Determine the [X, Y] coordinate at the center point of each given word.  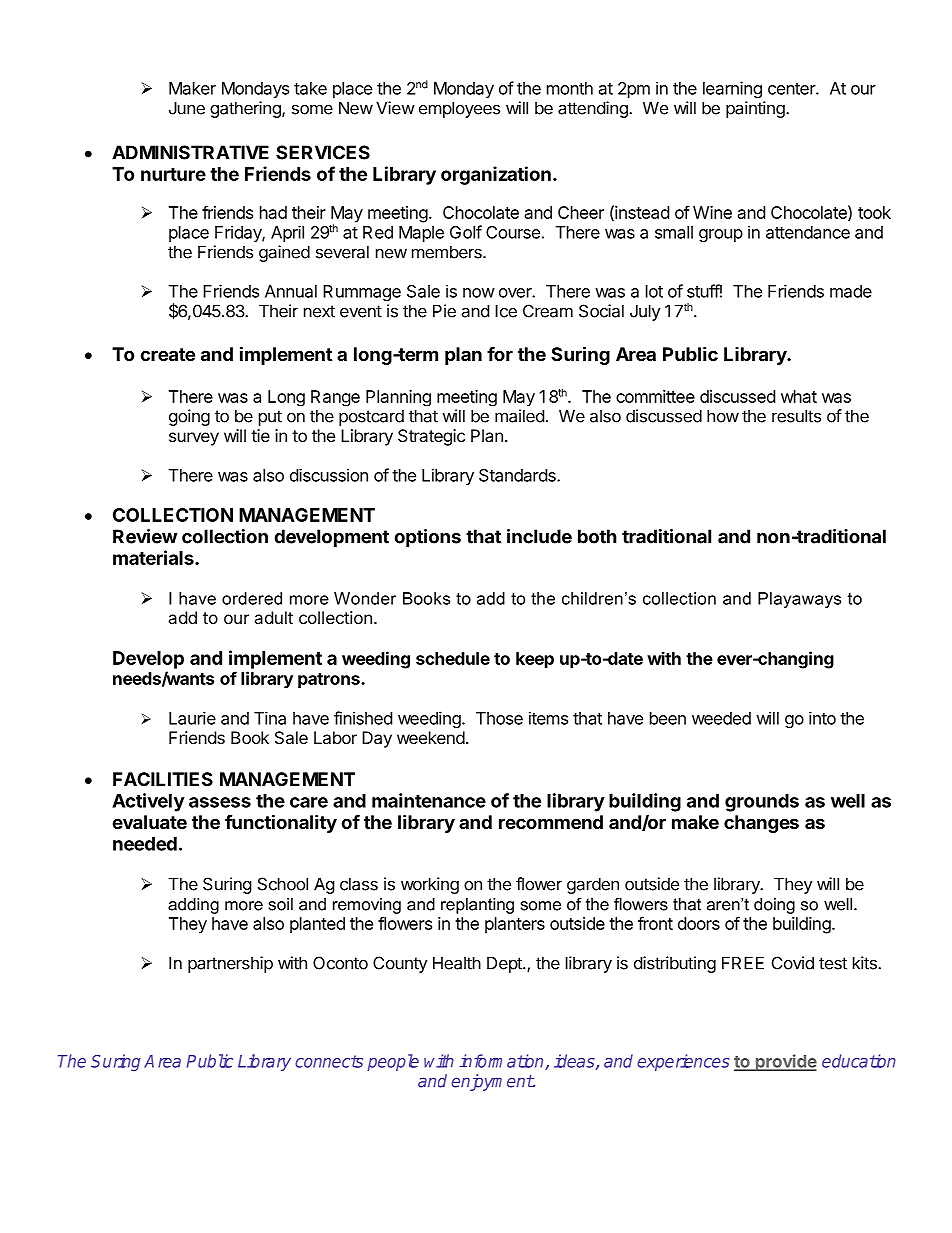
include [539, 536]
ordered [252, 598]
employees [459, 109]
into [822, 718]
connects [329, 1061]
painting [756, 109]
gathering [246, 109]
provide [785, 1062]
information [502, 1062]
